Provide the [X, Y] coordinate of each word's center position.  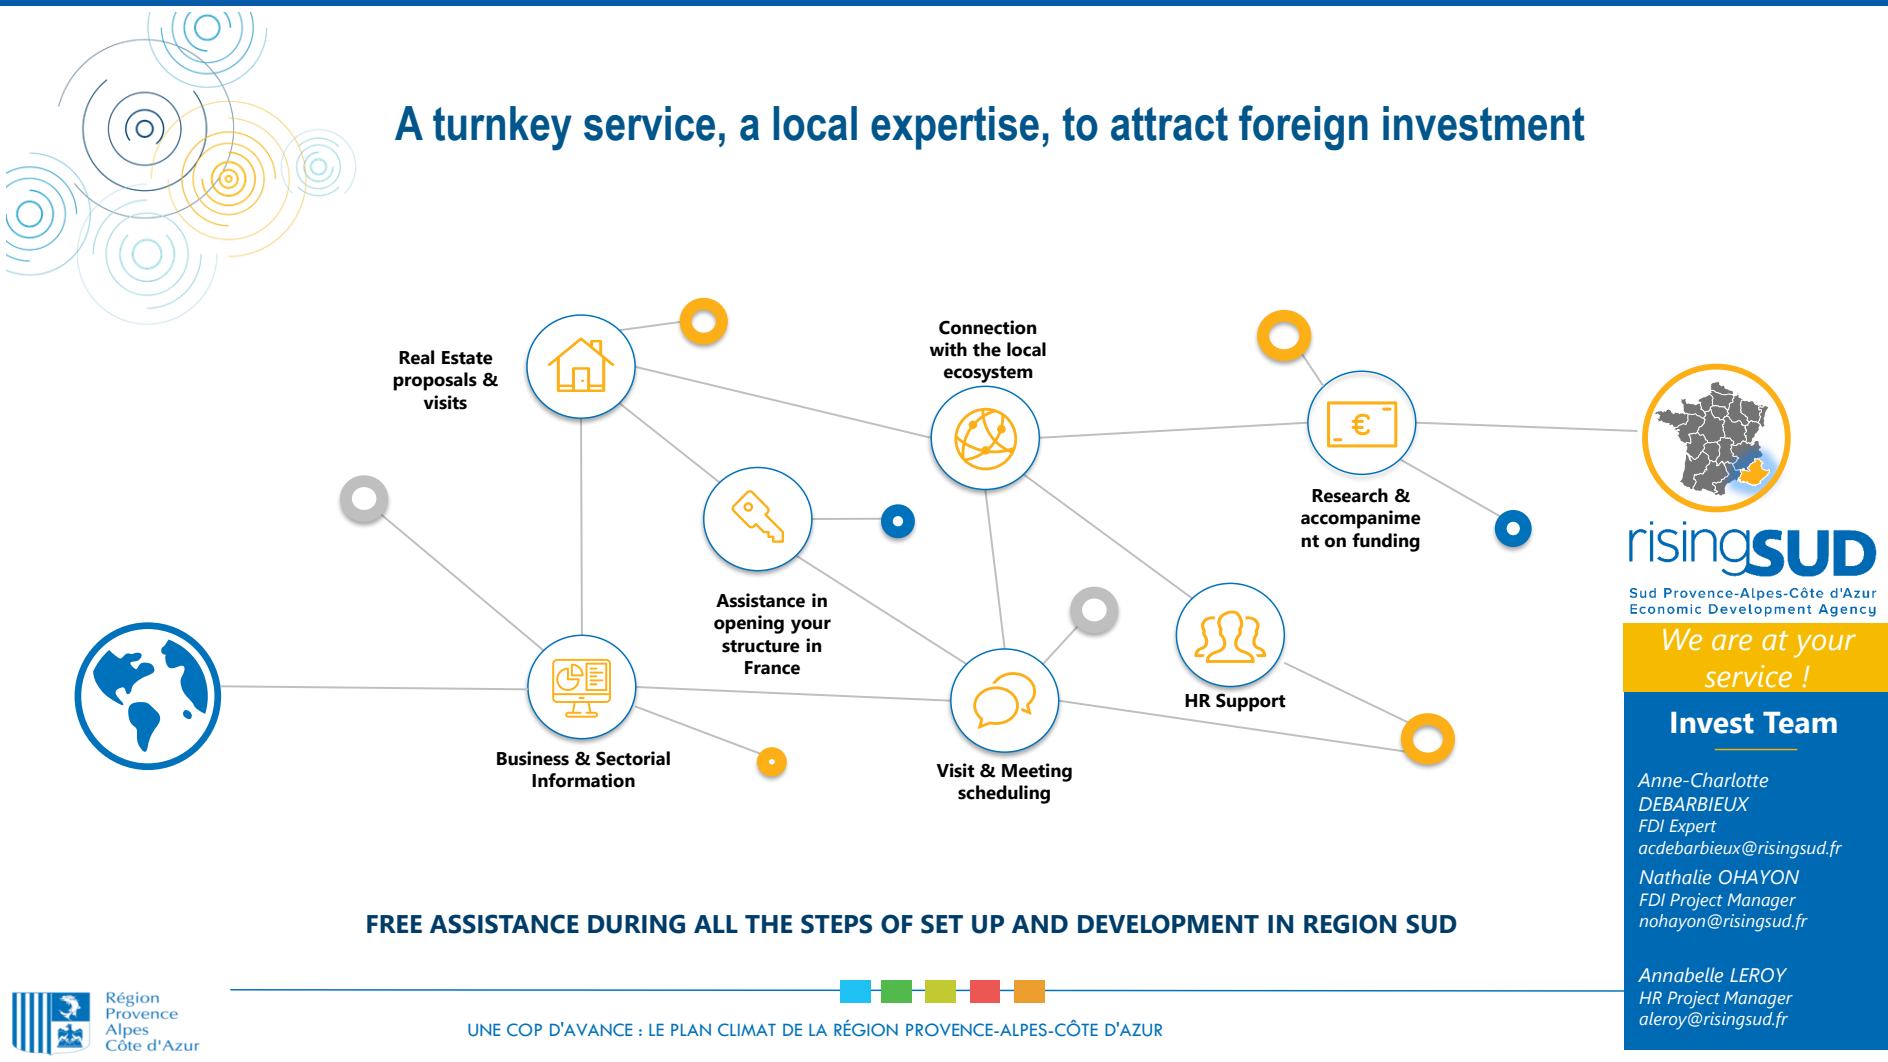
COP [524, 1030]
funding [1386, 542]
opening [749, 624]
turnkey [502, 128]
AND [1040, 924]
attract [1169, 124]
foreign [1303, 128]
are [1732, 642]
